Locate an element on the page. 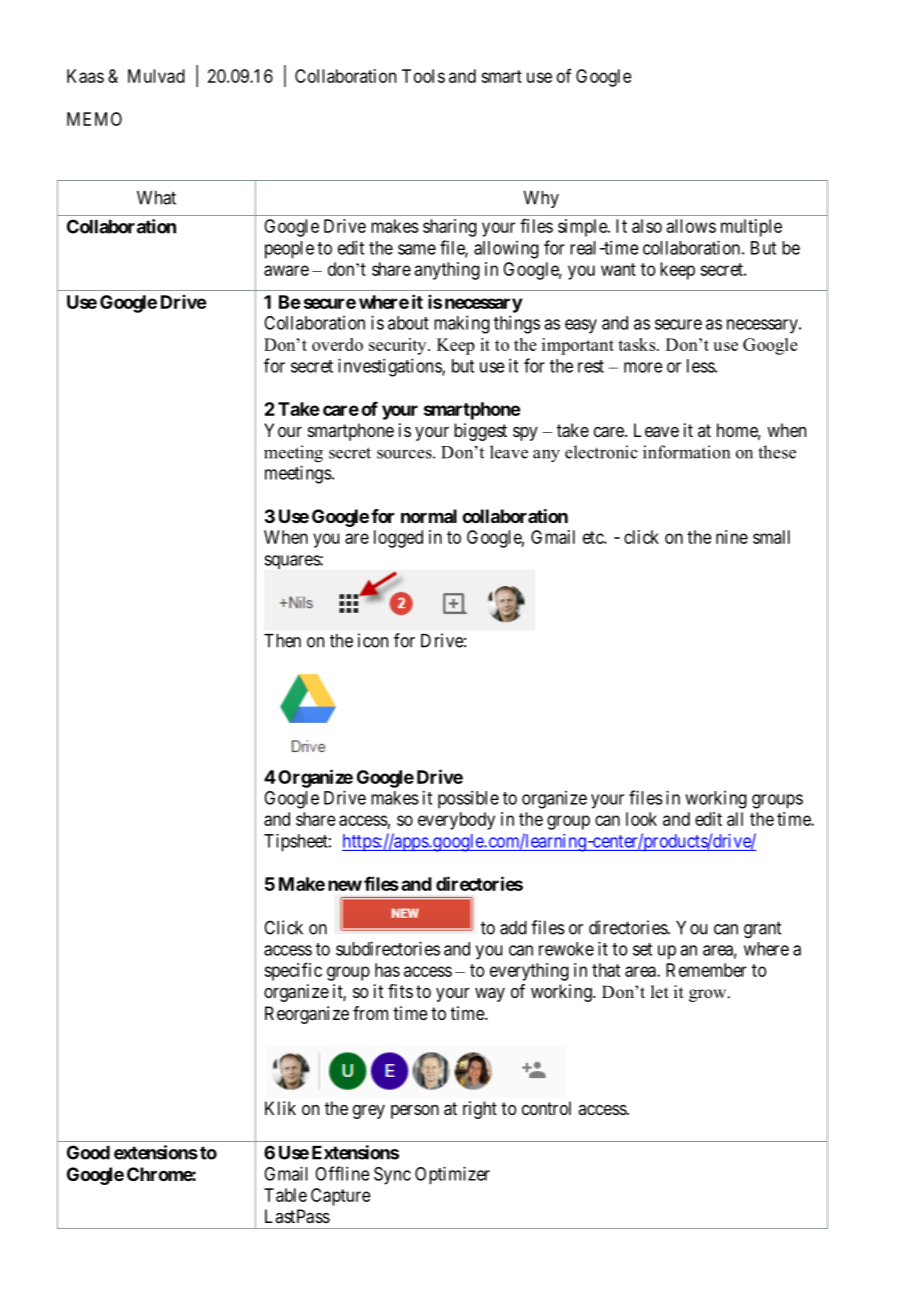 The image size is (924, 1308). investigations is located at coordinates (390, 367).
